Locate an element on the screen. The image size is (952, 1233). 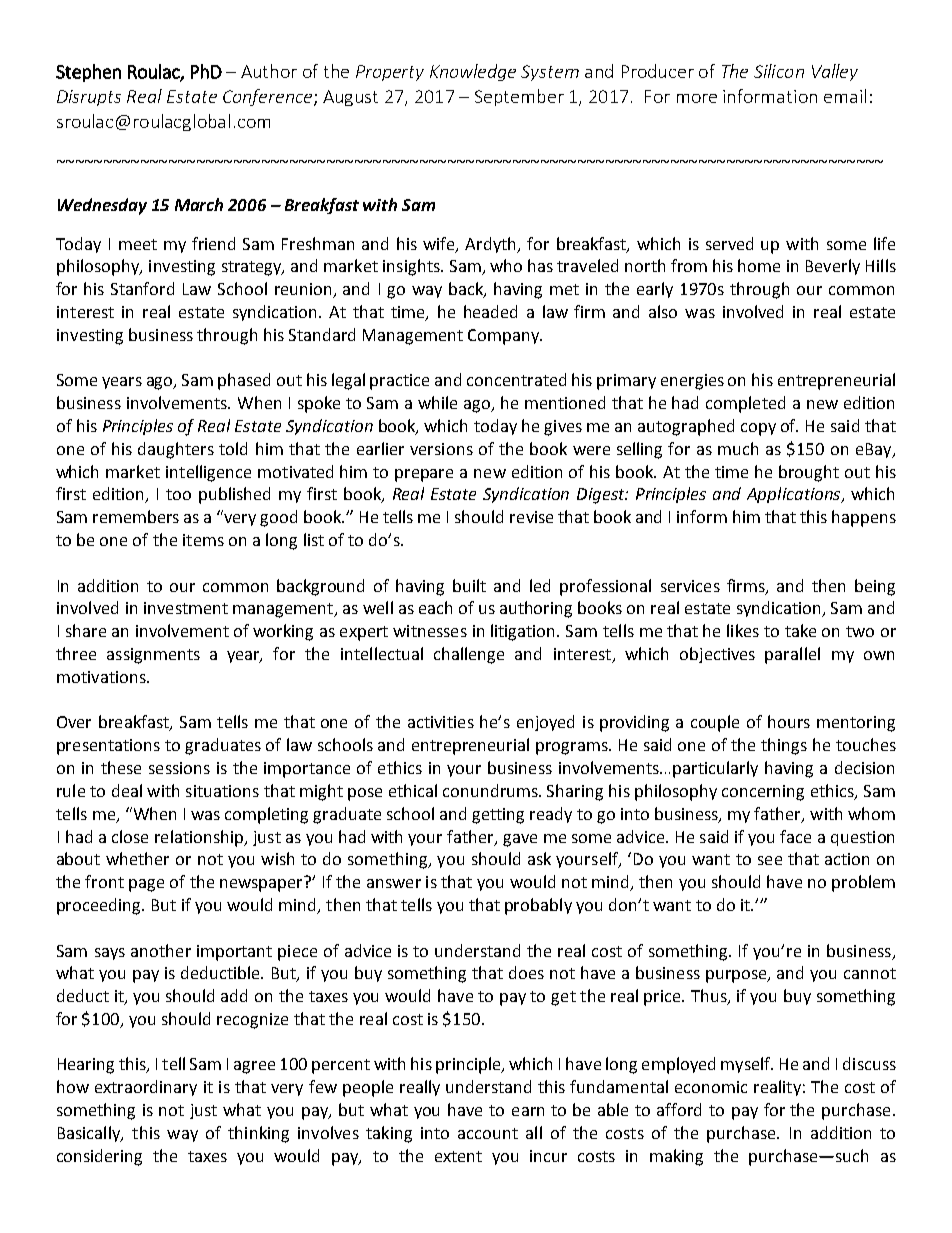
Silicon is located at coordinates (779, 71).
